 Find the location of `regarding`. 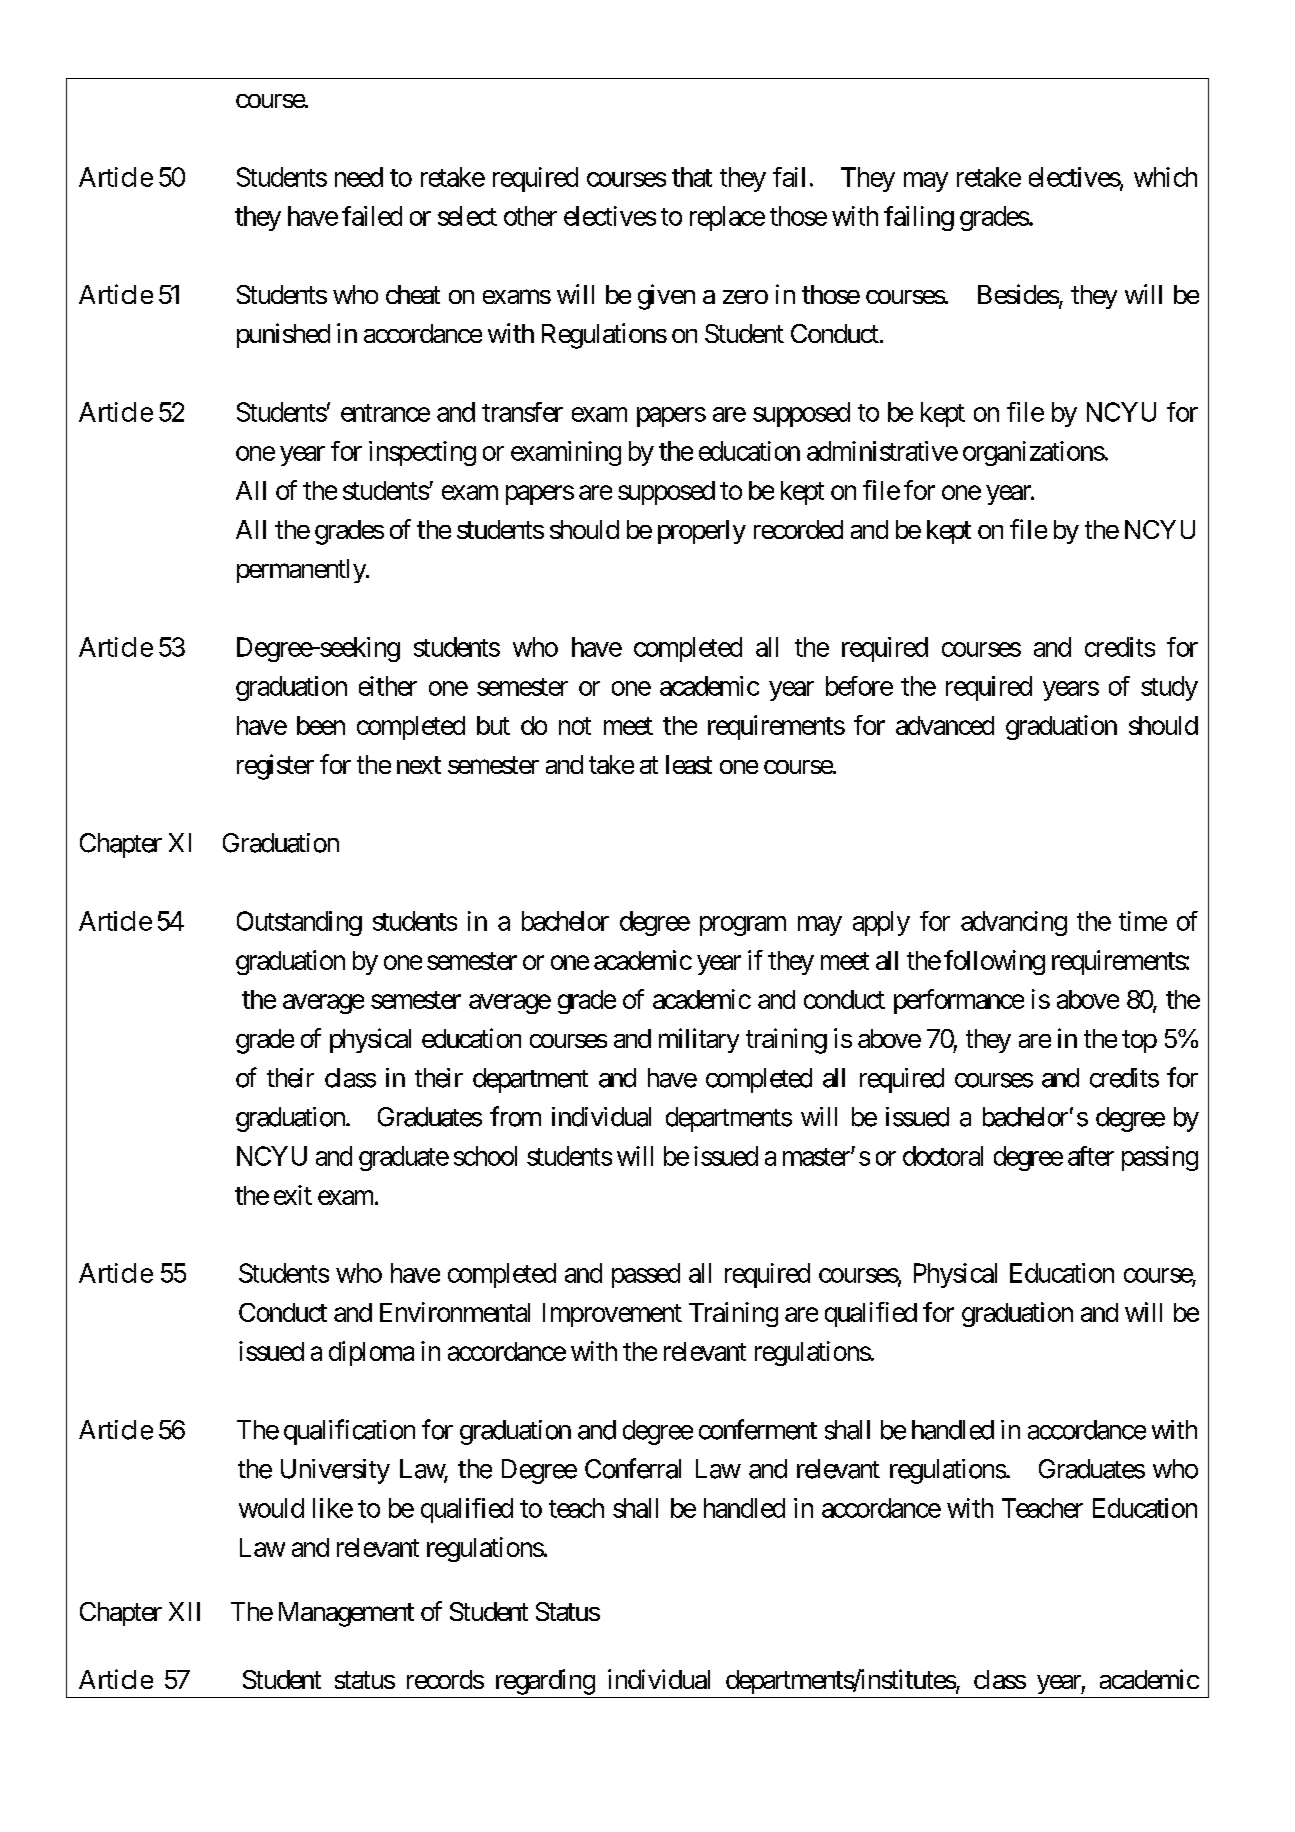

regarding is located at coordinates (545, 1682).
